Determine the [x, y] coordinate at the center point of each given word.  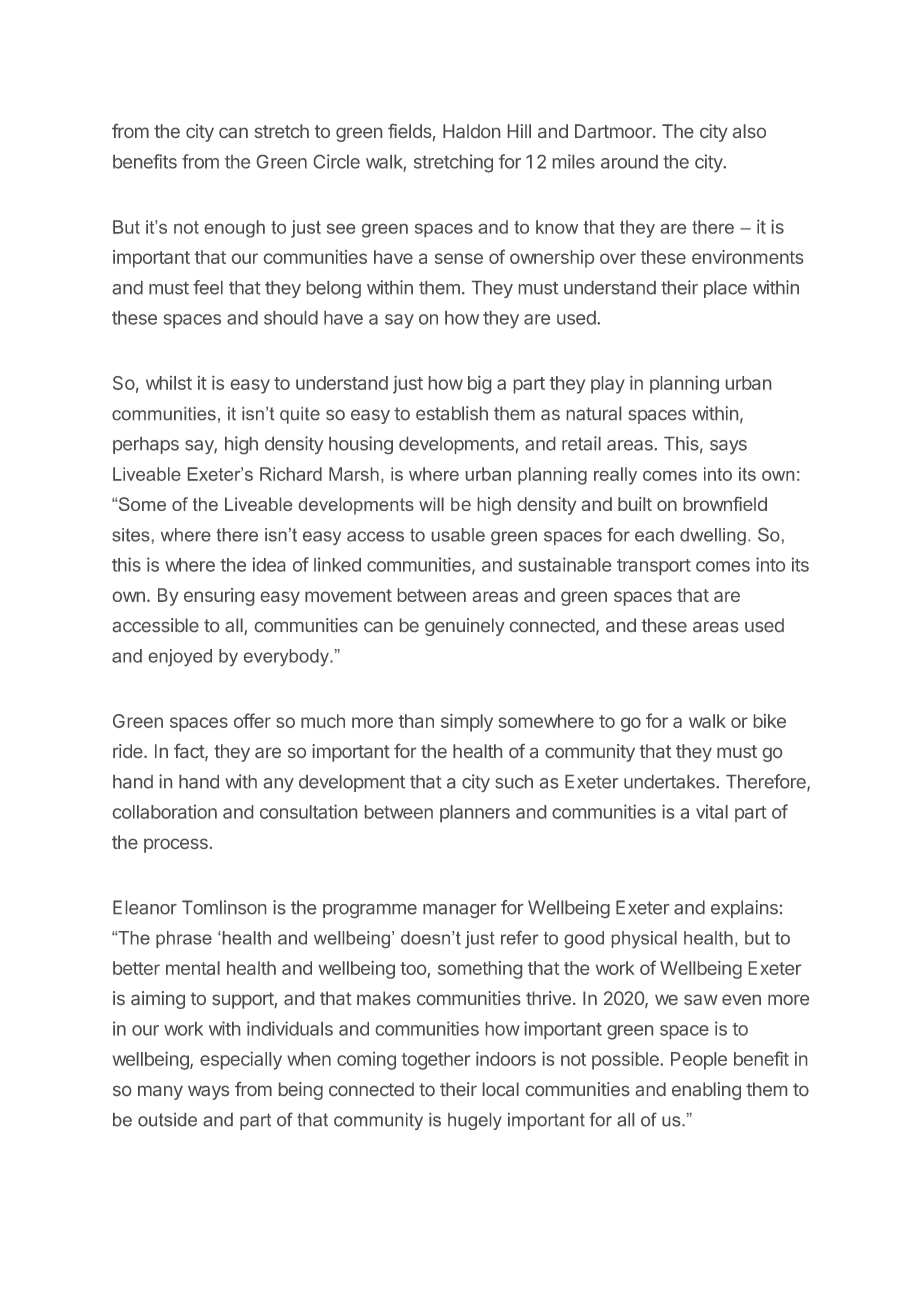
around [629, 162]
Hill [519, 131]
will [431, 504]
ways [208, 1093]
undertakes [670, 782]
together [436, 1061]
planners [475, 813]
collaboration [165, 811]
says [728, 447]
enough [234, 229]
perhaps [146, 445]
